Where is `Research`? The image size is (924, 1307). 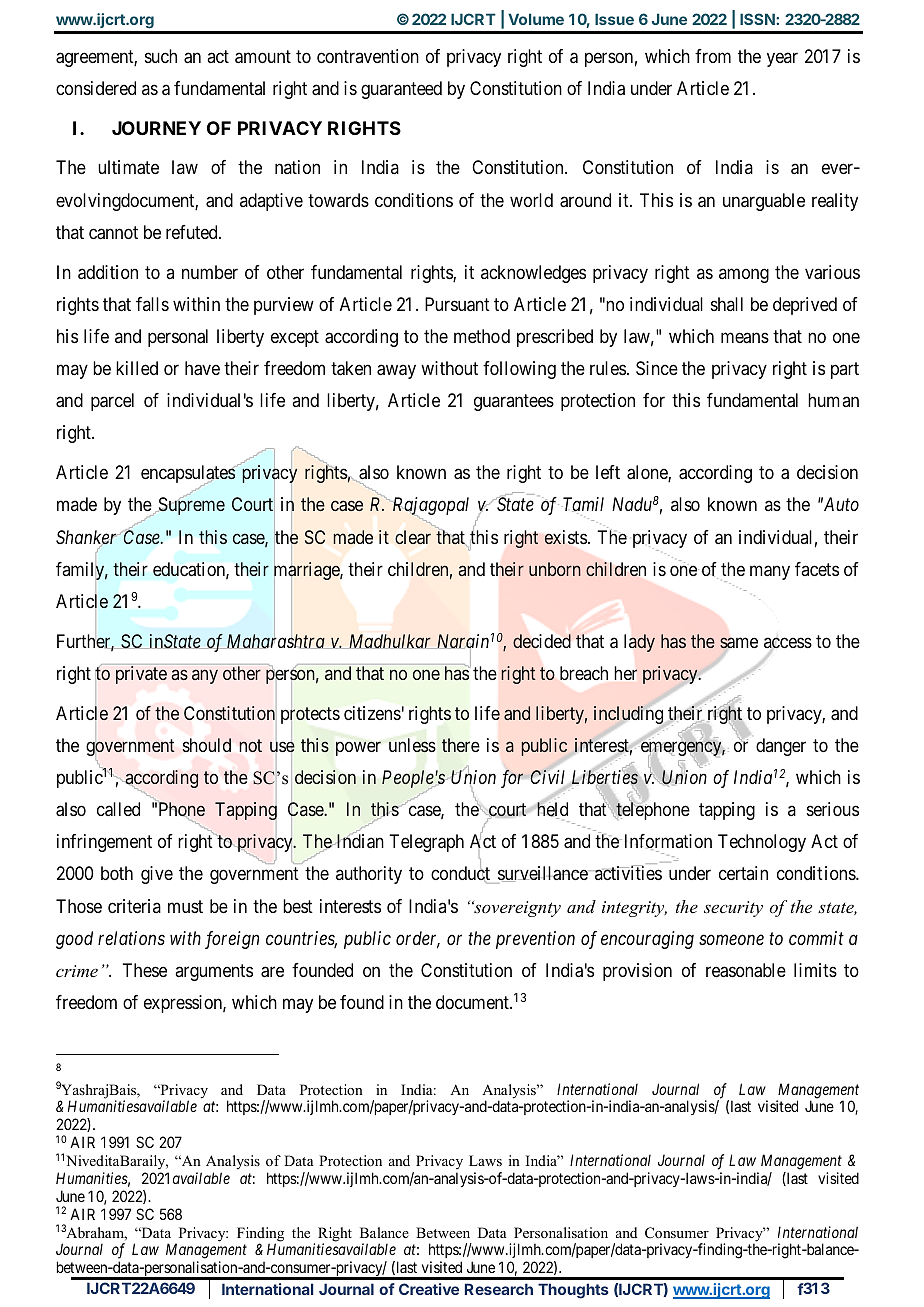 Research is located at coordinates (499, 1289).
